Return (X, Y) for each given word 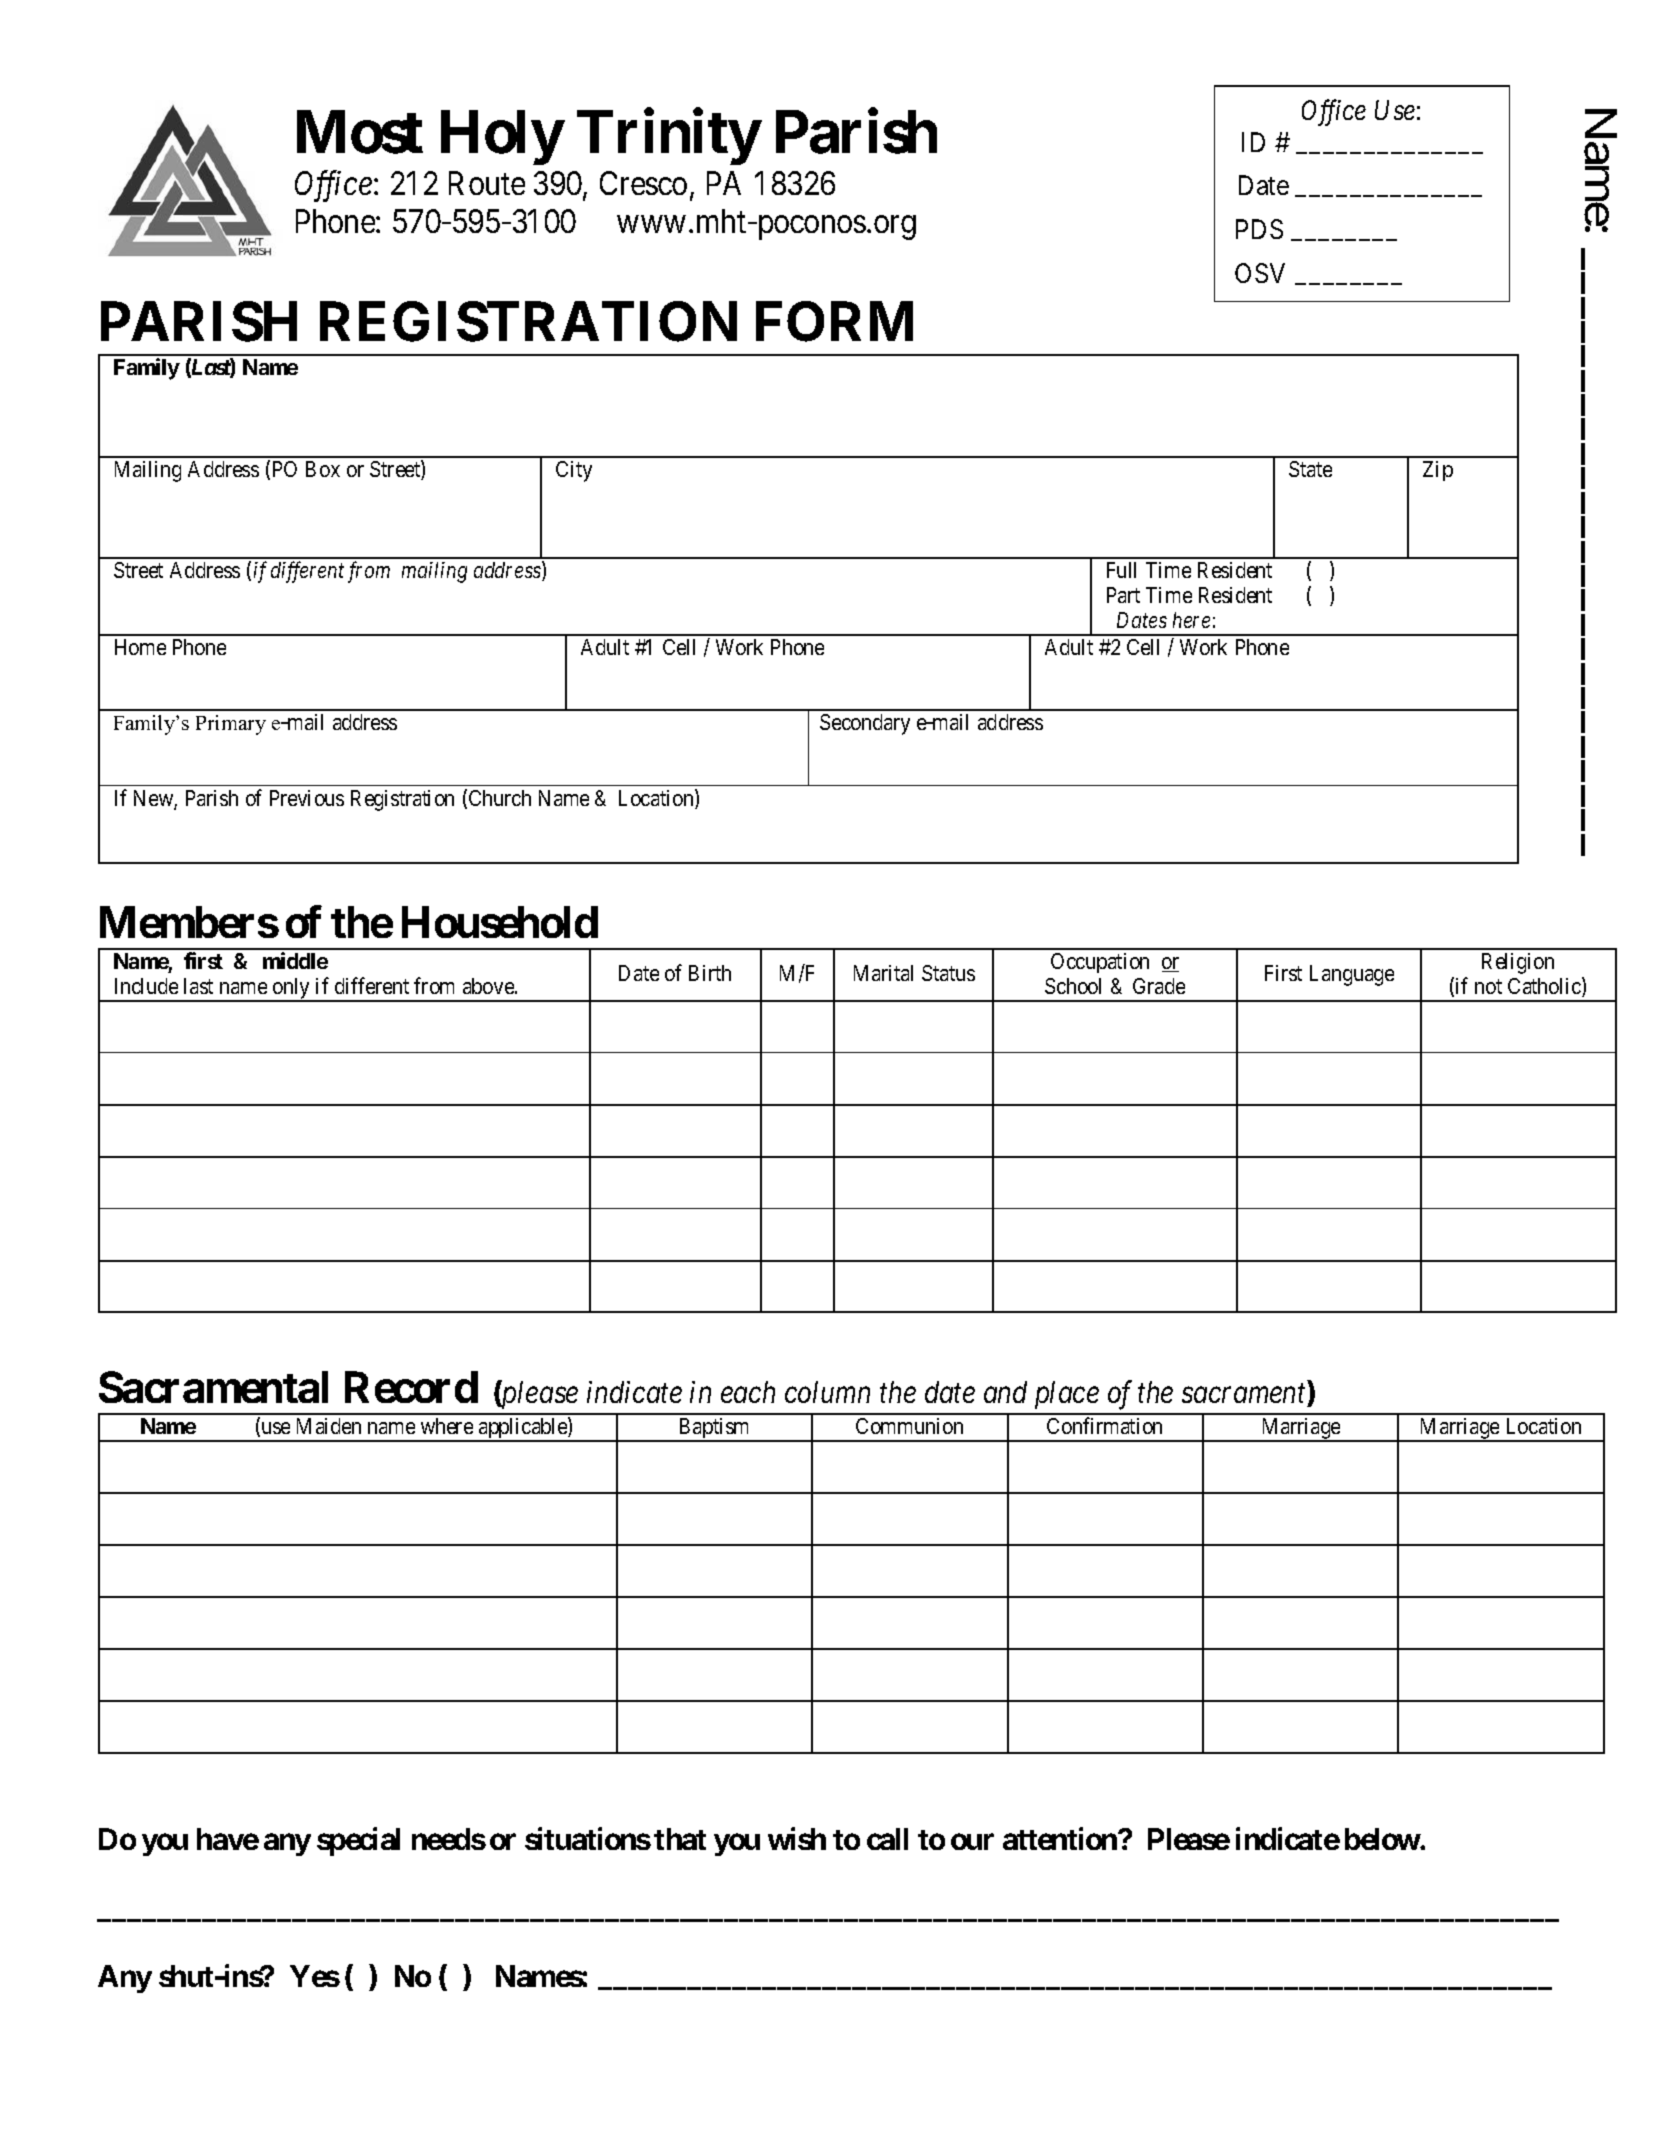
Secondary (865, 724)
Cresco (643, 183)
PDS (1259, 229)
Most (360, 132)
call (887, 1839)
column (827, 1392)
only (291, 989)
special (358, 1842)
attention (1061, 1839)
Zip (1438, 471)
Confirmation (1104, 1425)
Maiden (329, 1426)
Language (1352, 975)
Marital (883, 973)
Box (323, 469)
